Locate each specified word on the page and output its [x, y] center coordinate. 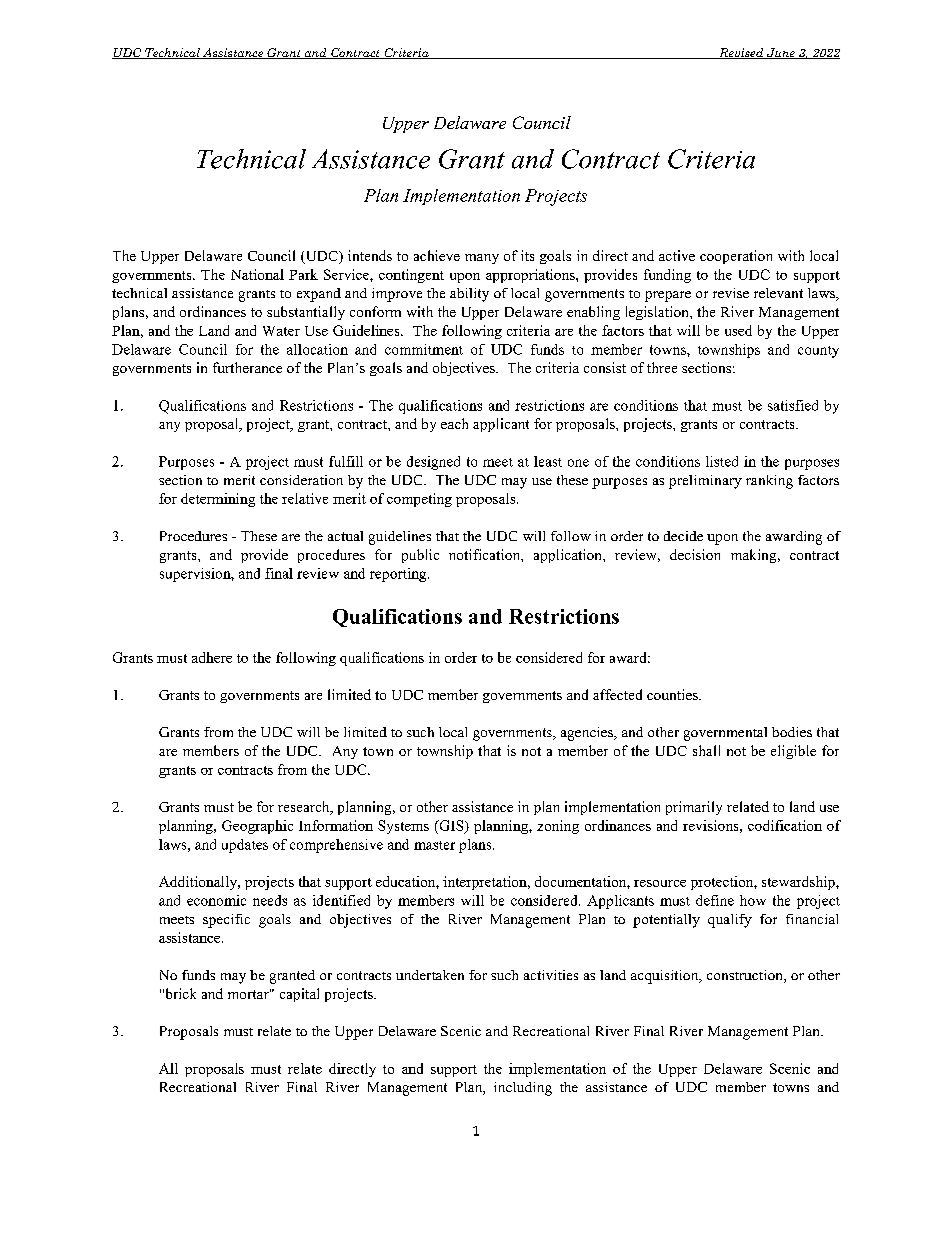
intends [370, 255]
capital [299, 995]
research [305, 808]
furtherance [247, 367]
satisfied [793, 405]
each [454, 423]
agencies [588, 734]
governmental [725, 734]
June [781, 53]
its [527, 255]
